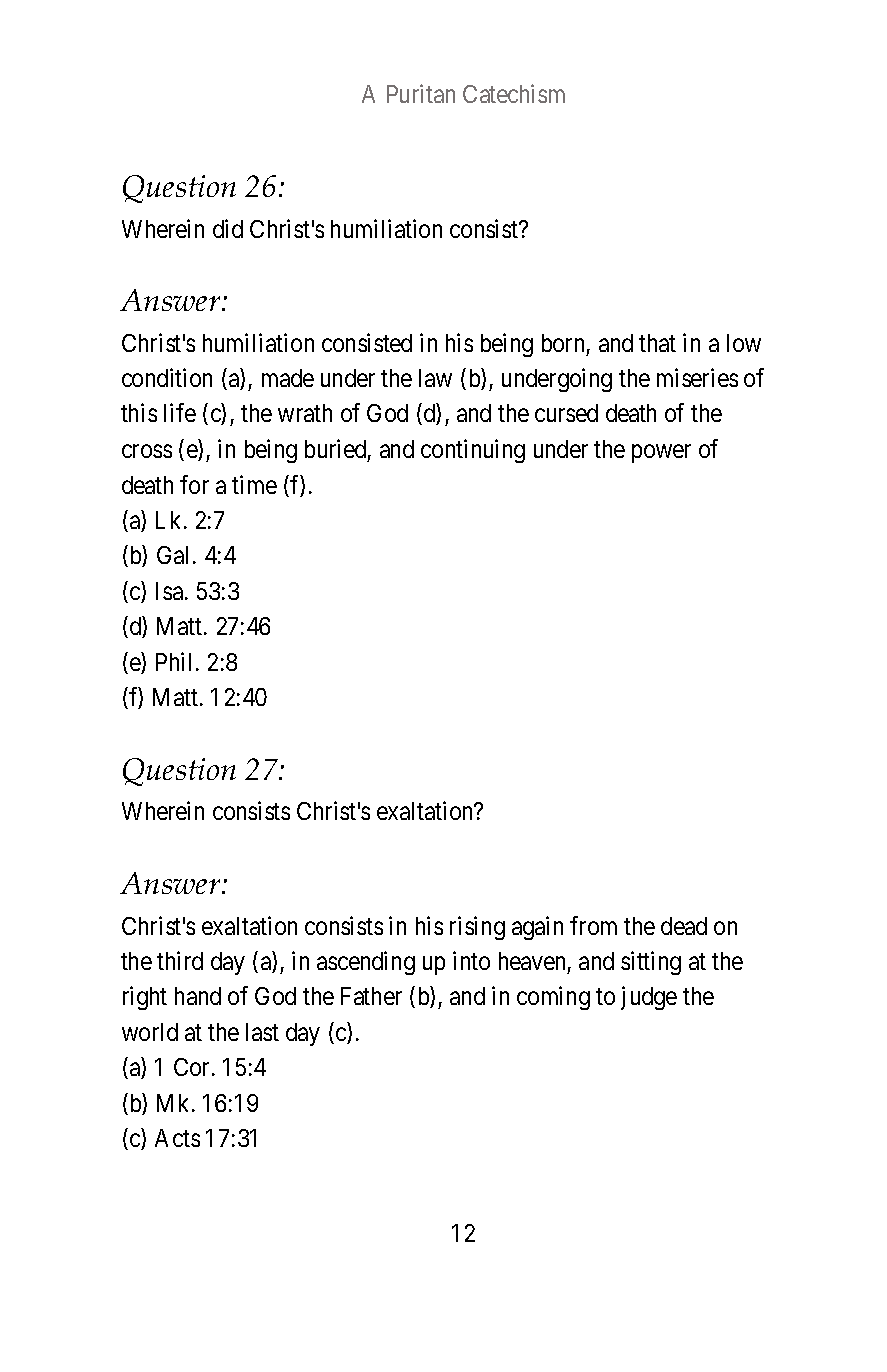 This document has width=887, height=1372. What do you see at coordinates (421, 93) in the document?
I see `Puritan` at bounding box center [421, 93].
